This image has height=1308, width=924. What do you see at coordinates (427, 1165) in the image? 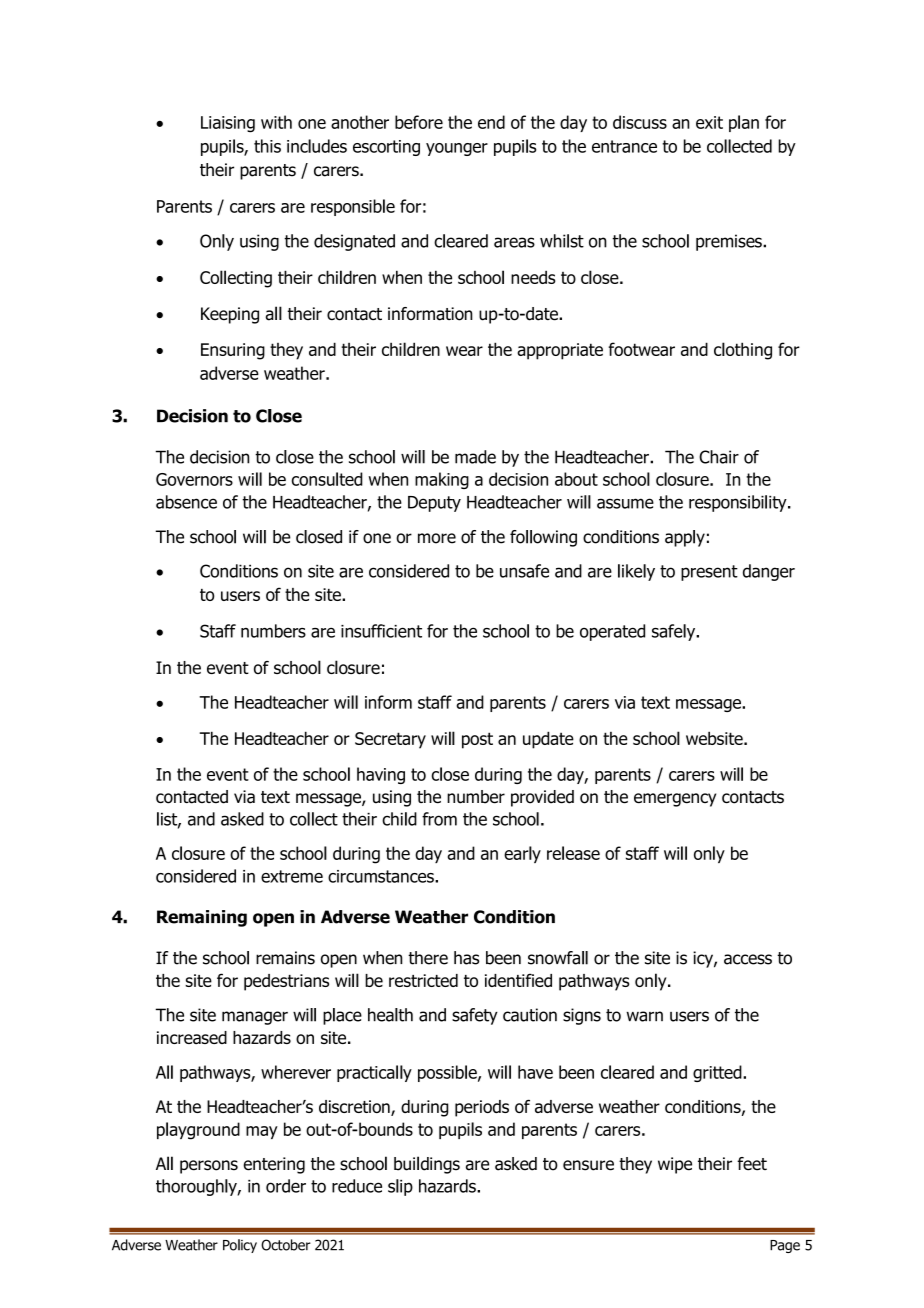
I see `buildings` at bounding box center [427, 1165].
